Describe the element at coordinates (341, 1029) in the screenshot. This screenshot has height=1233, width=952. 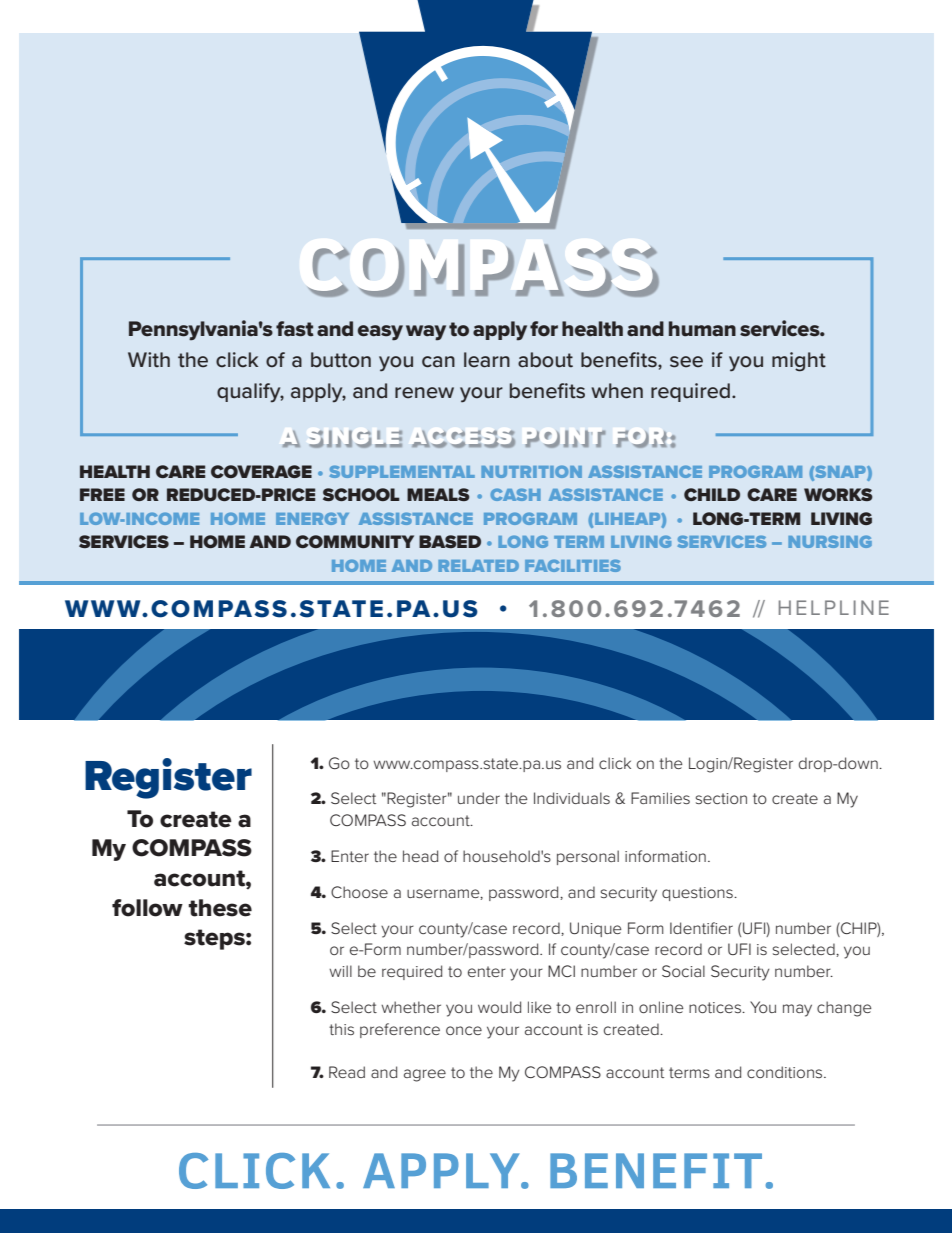
I see `this` at that location.
